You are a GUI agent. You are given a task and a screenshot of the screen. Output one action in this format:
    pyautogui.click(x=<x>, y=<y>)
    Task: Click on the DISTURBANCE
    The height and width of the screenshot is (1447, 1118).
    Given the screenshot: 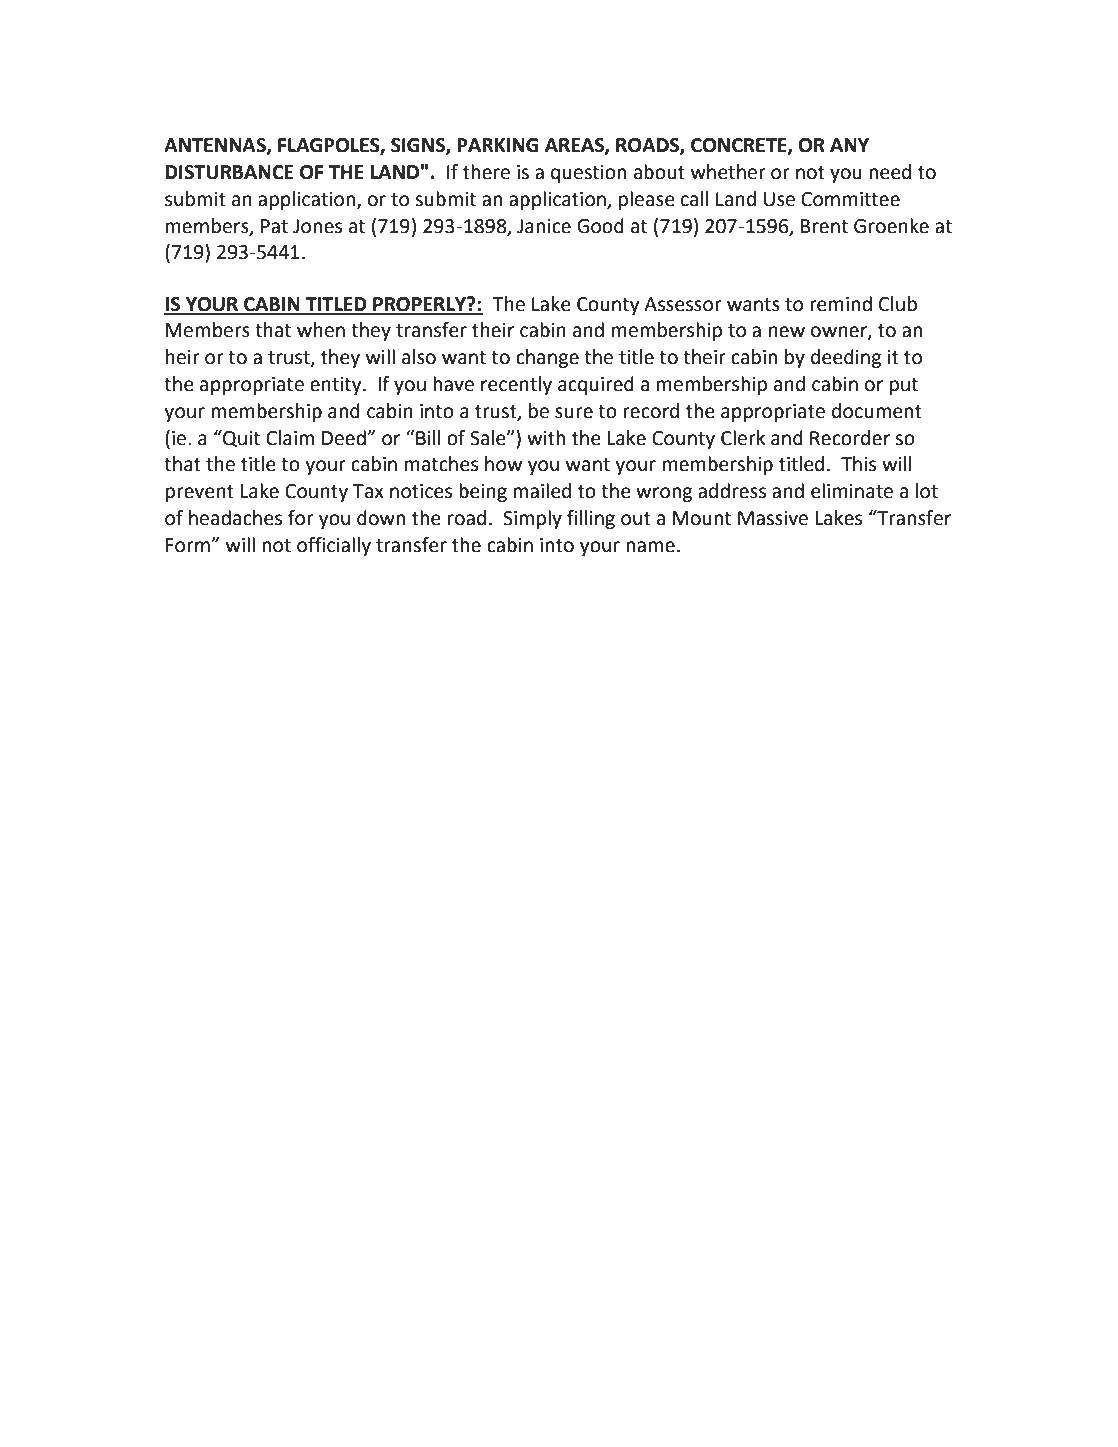 What is the action you would take?
    pyautogui.click(x=229, y=172)
